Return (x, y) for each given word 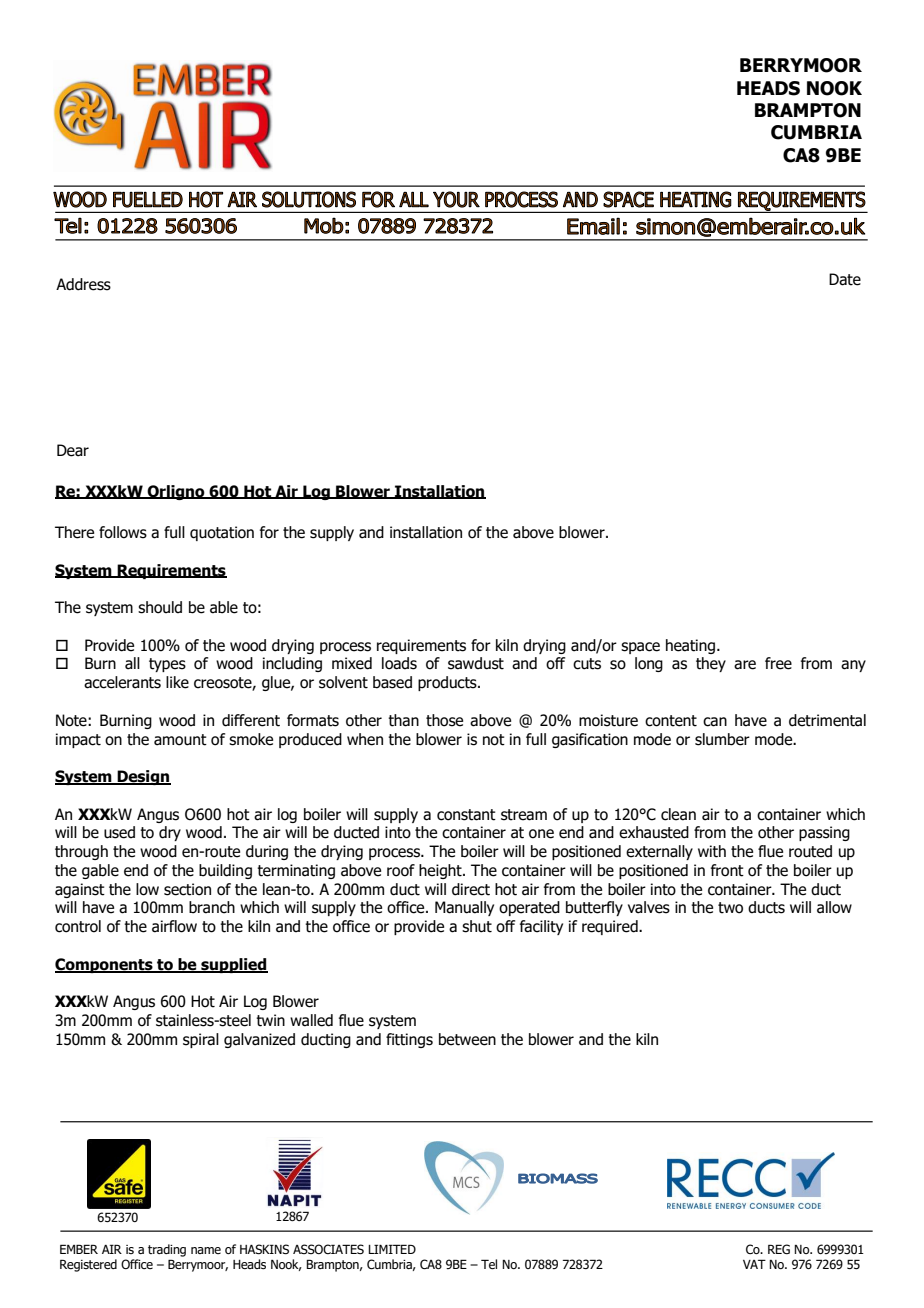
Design (143, 777)
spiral (201, 1040)
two (730, 908)
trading (167, 1250)
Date (845, 279)
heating (690, 646)
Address (83, 284)
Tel (489, 1264)
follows (123, 532)
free (778, 663)
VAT (754, 1264)
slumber (722, 739)
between (467, 1039)
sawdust (476, 663)
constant (466, 815)
